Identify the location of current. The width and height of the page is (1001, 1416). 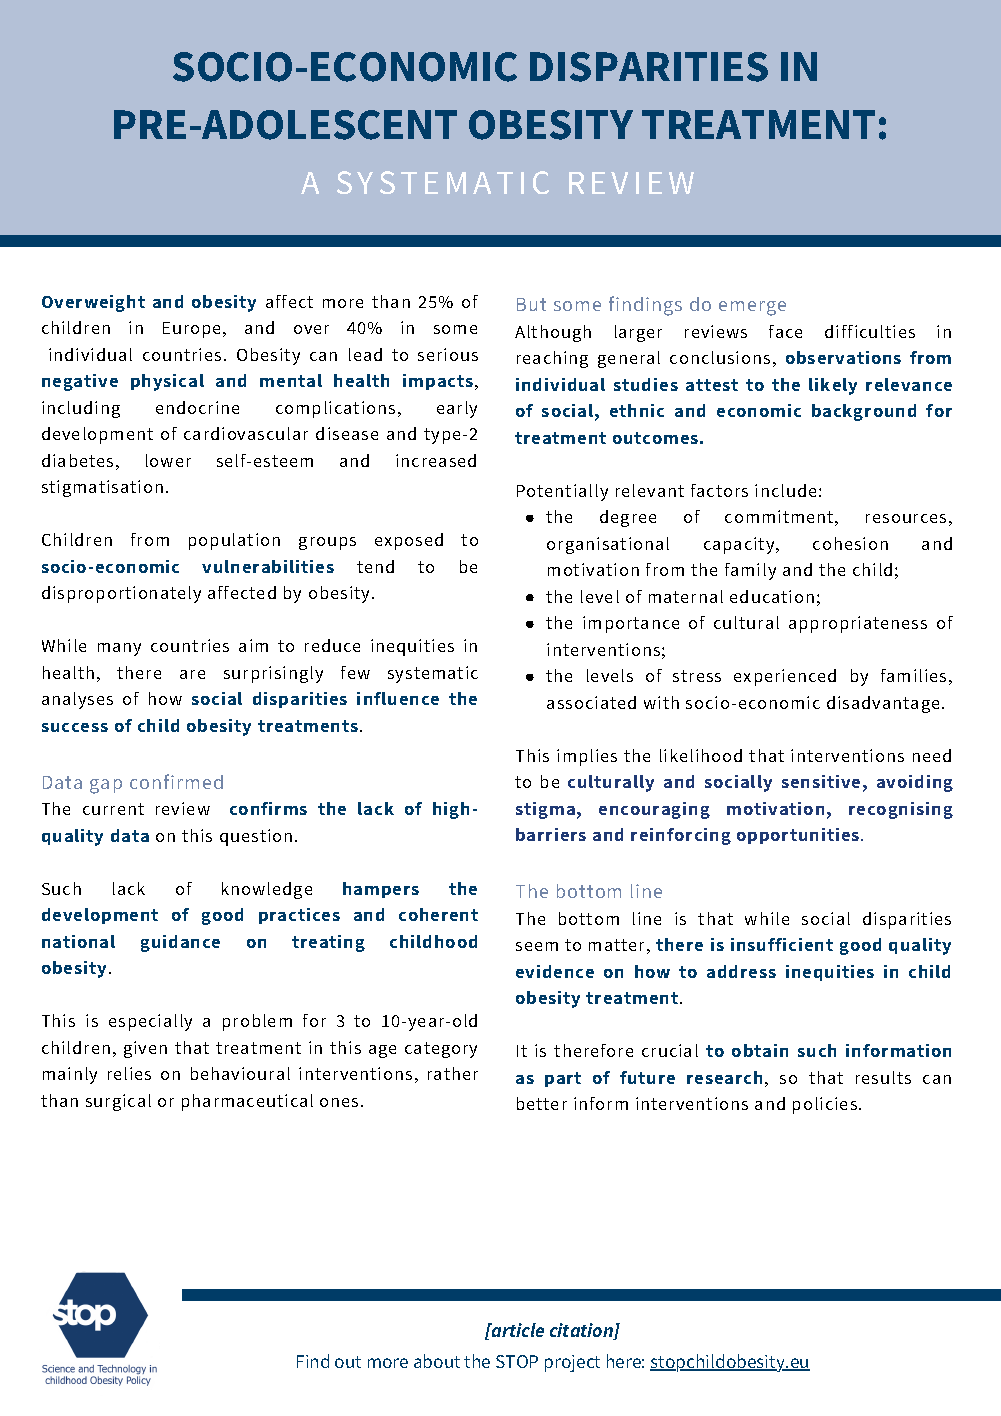
(113, 809).
